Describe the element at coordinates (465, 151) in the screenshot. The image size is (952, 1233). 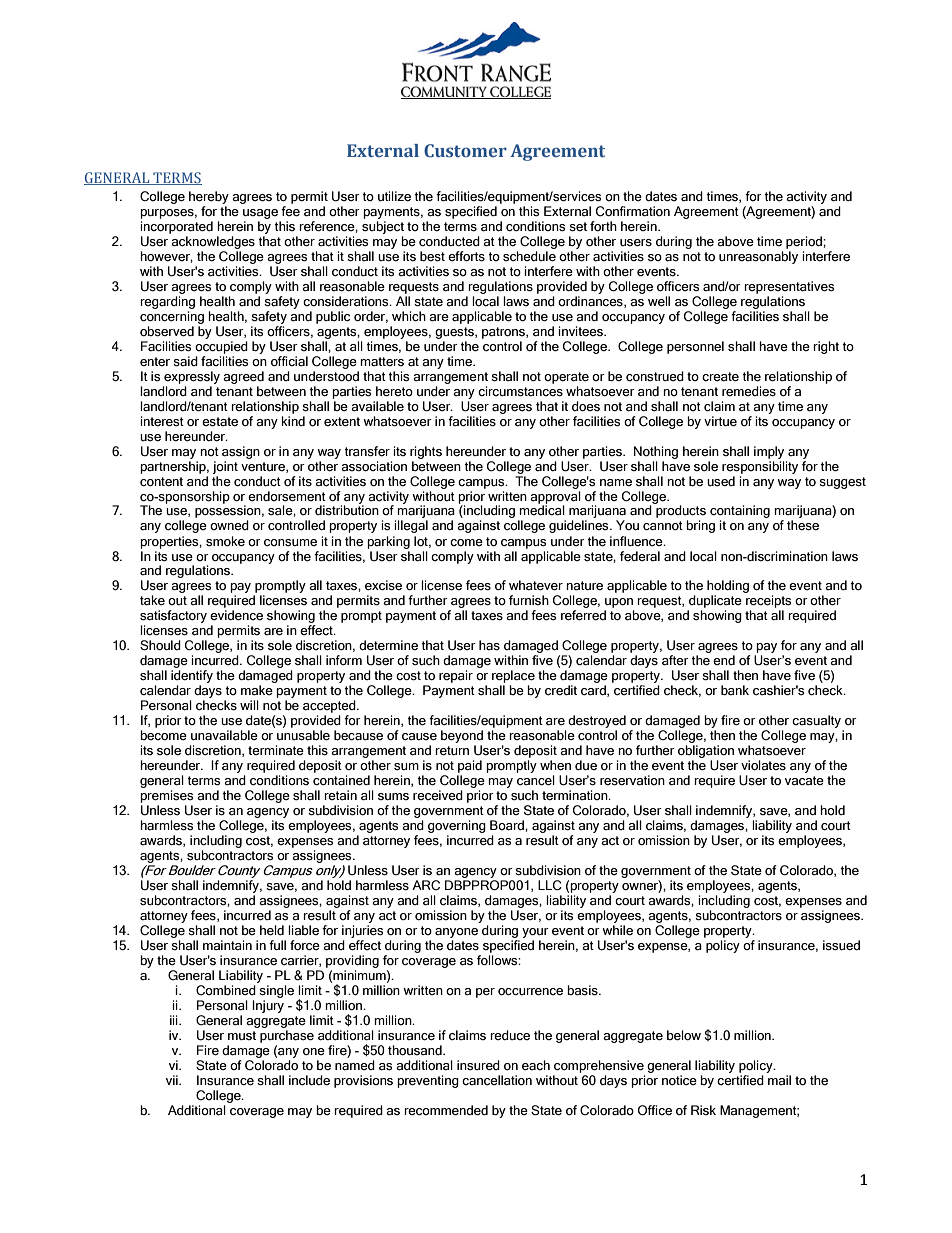
I see `Customer` at that location.
